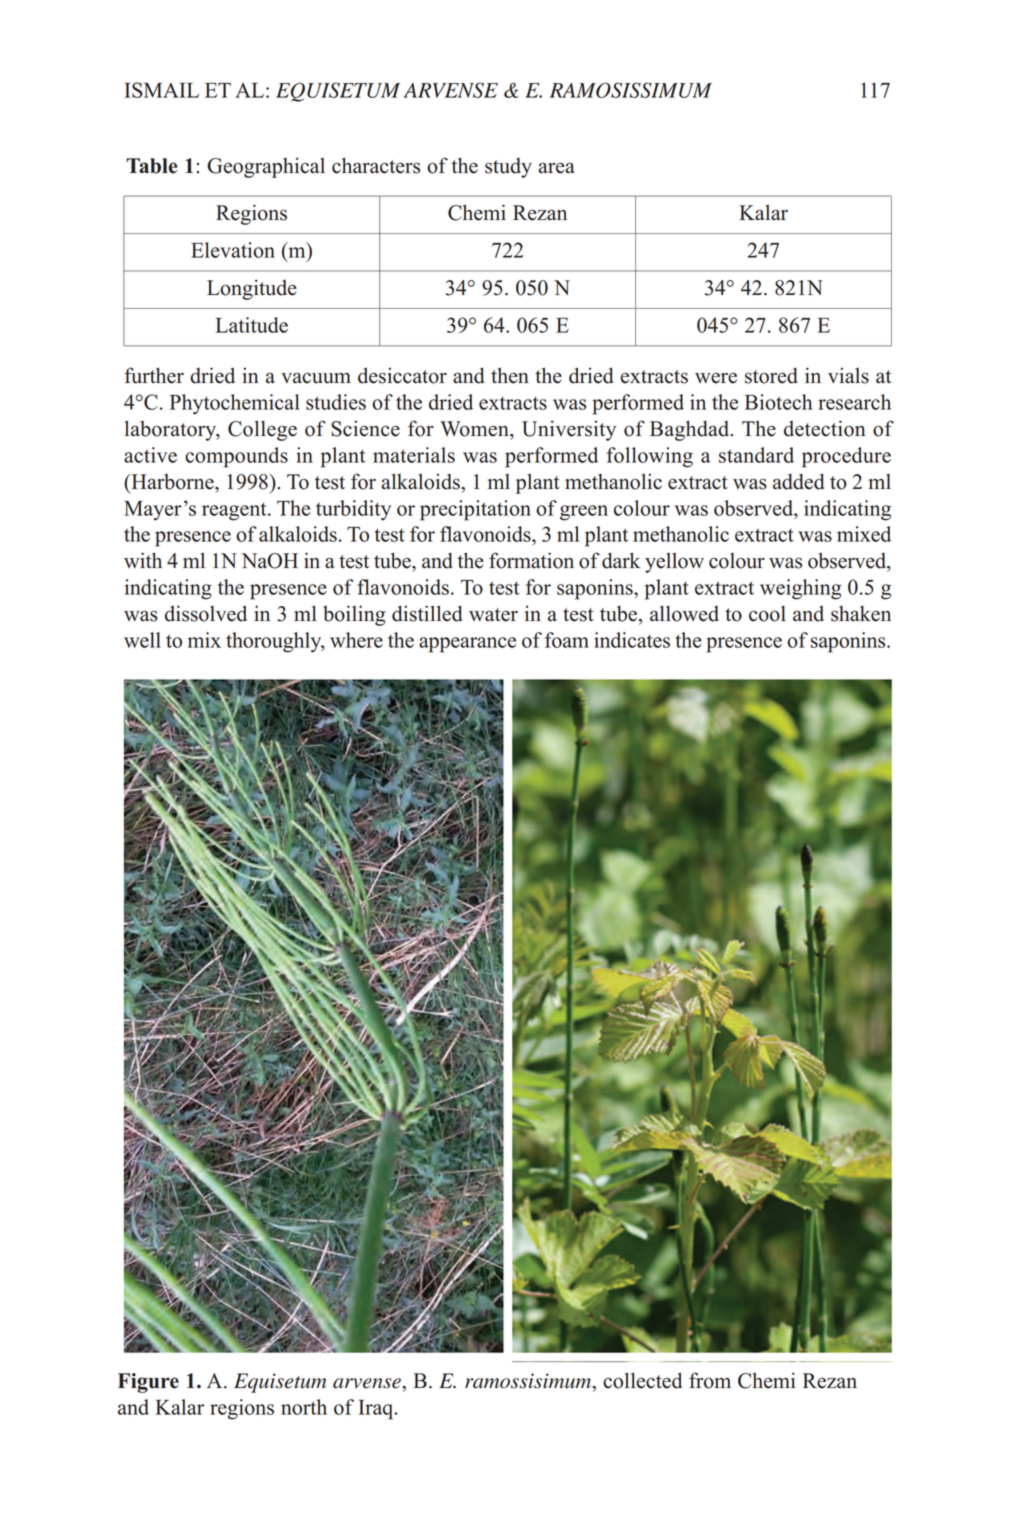 This document has height=1533, width=1015. Describe the element at coordinates (801, 589) in the document. I see `weighing` at that location.
